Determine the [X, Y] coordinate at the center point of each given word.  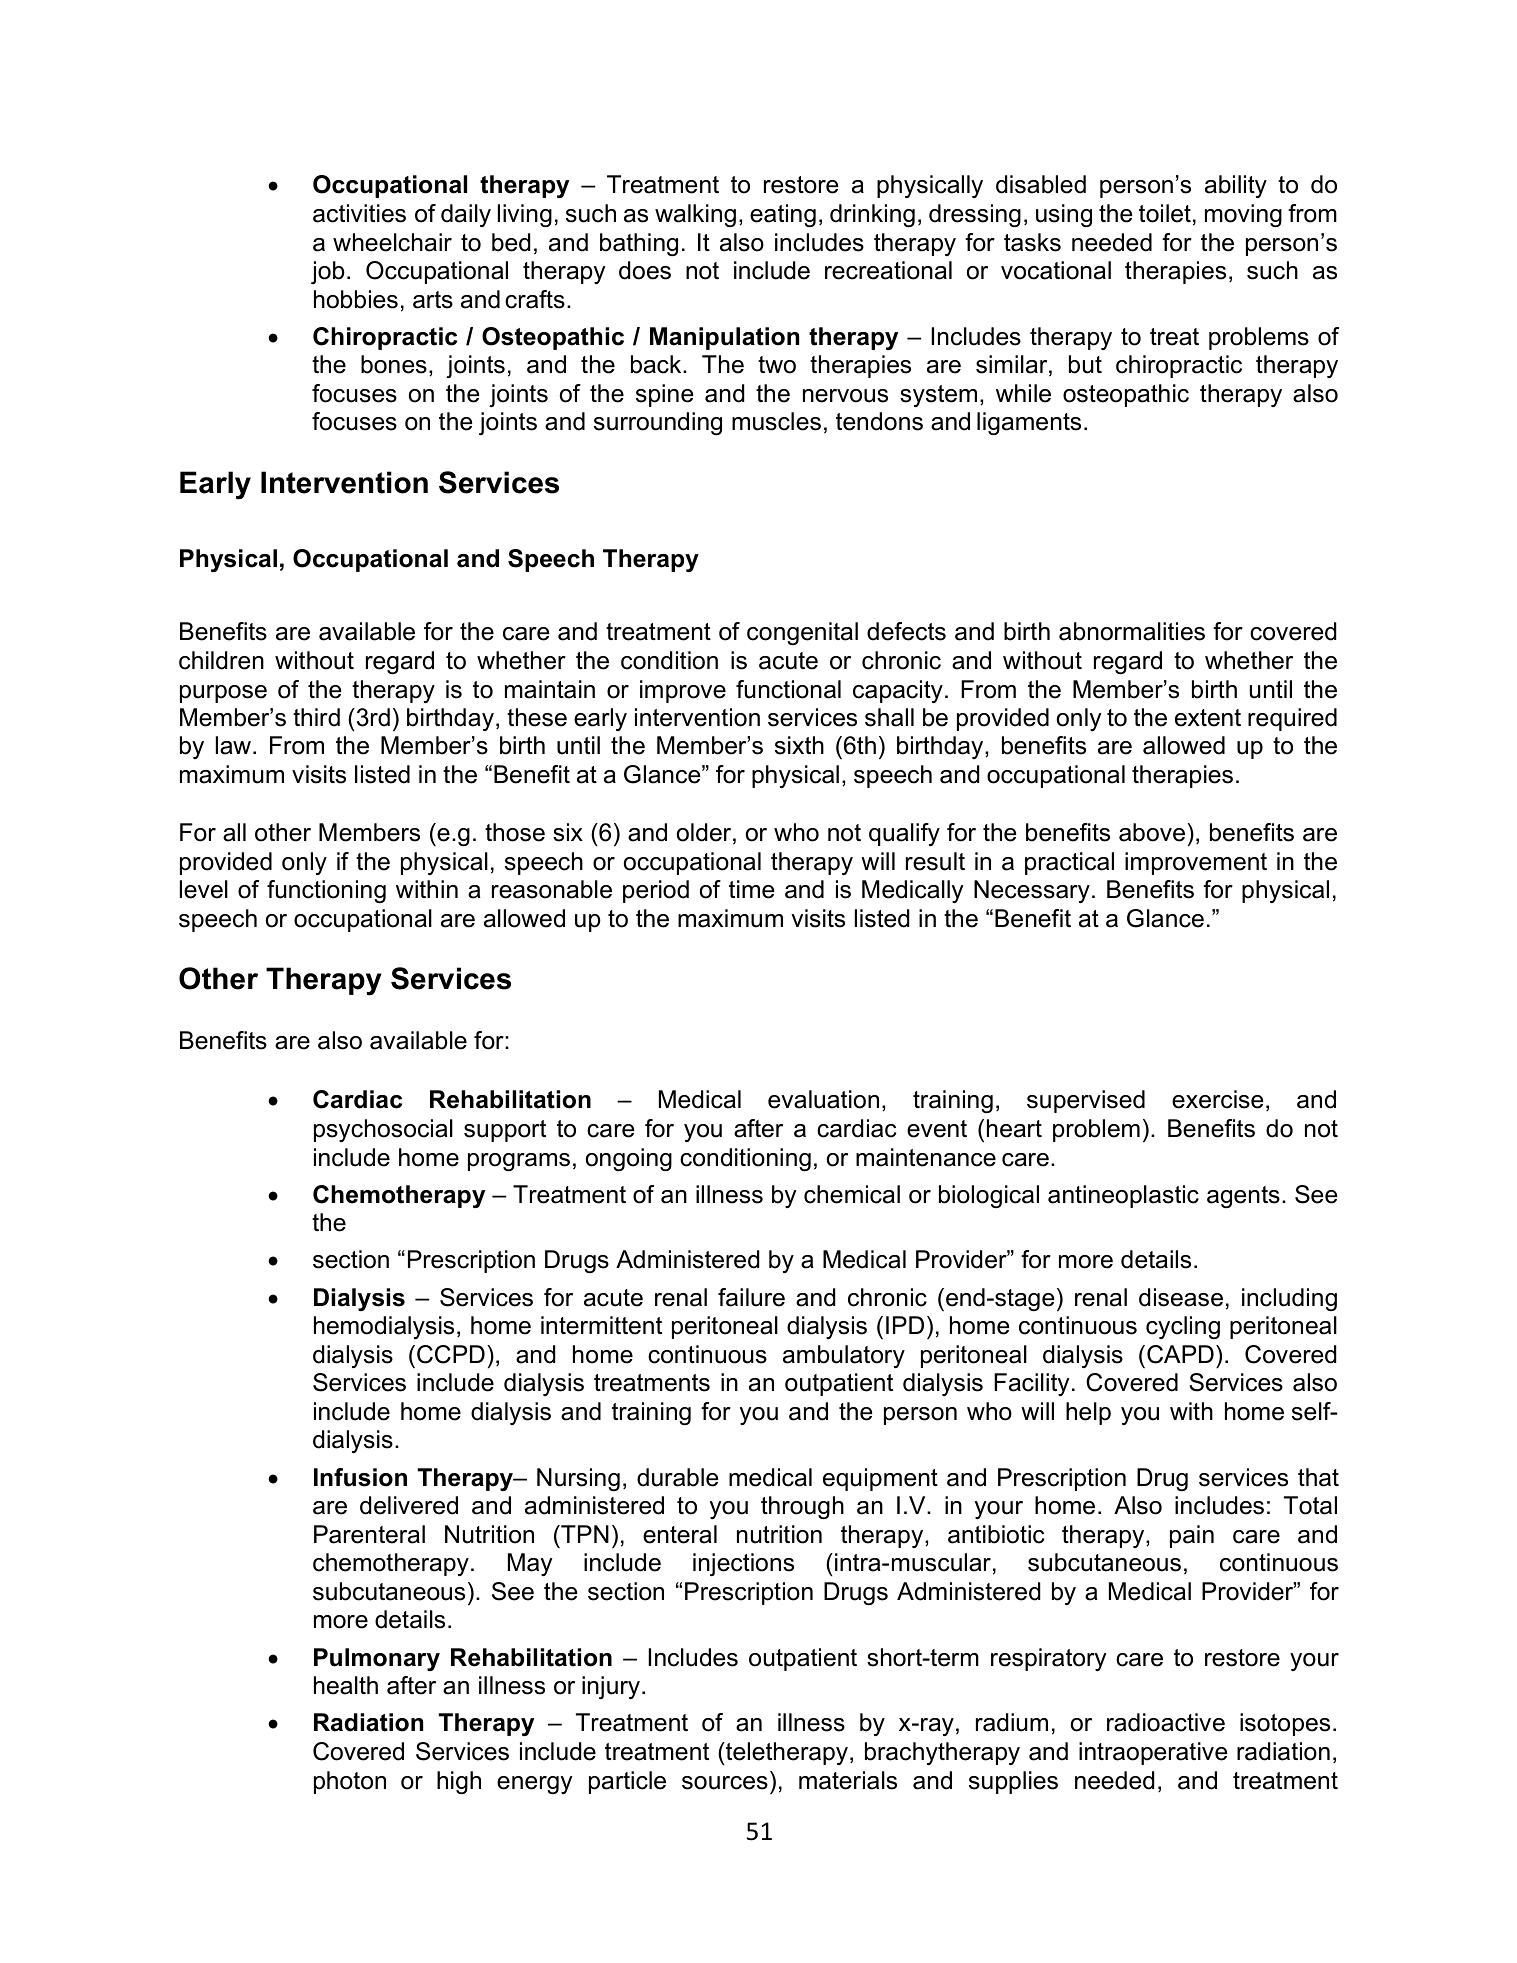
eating [783, 215]
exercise [1217, 1099]
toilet [1165, 213]
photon [350, 1782]
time [751, 889]
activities [359, 213]
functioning [326, 891]
